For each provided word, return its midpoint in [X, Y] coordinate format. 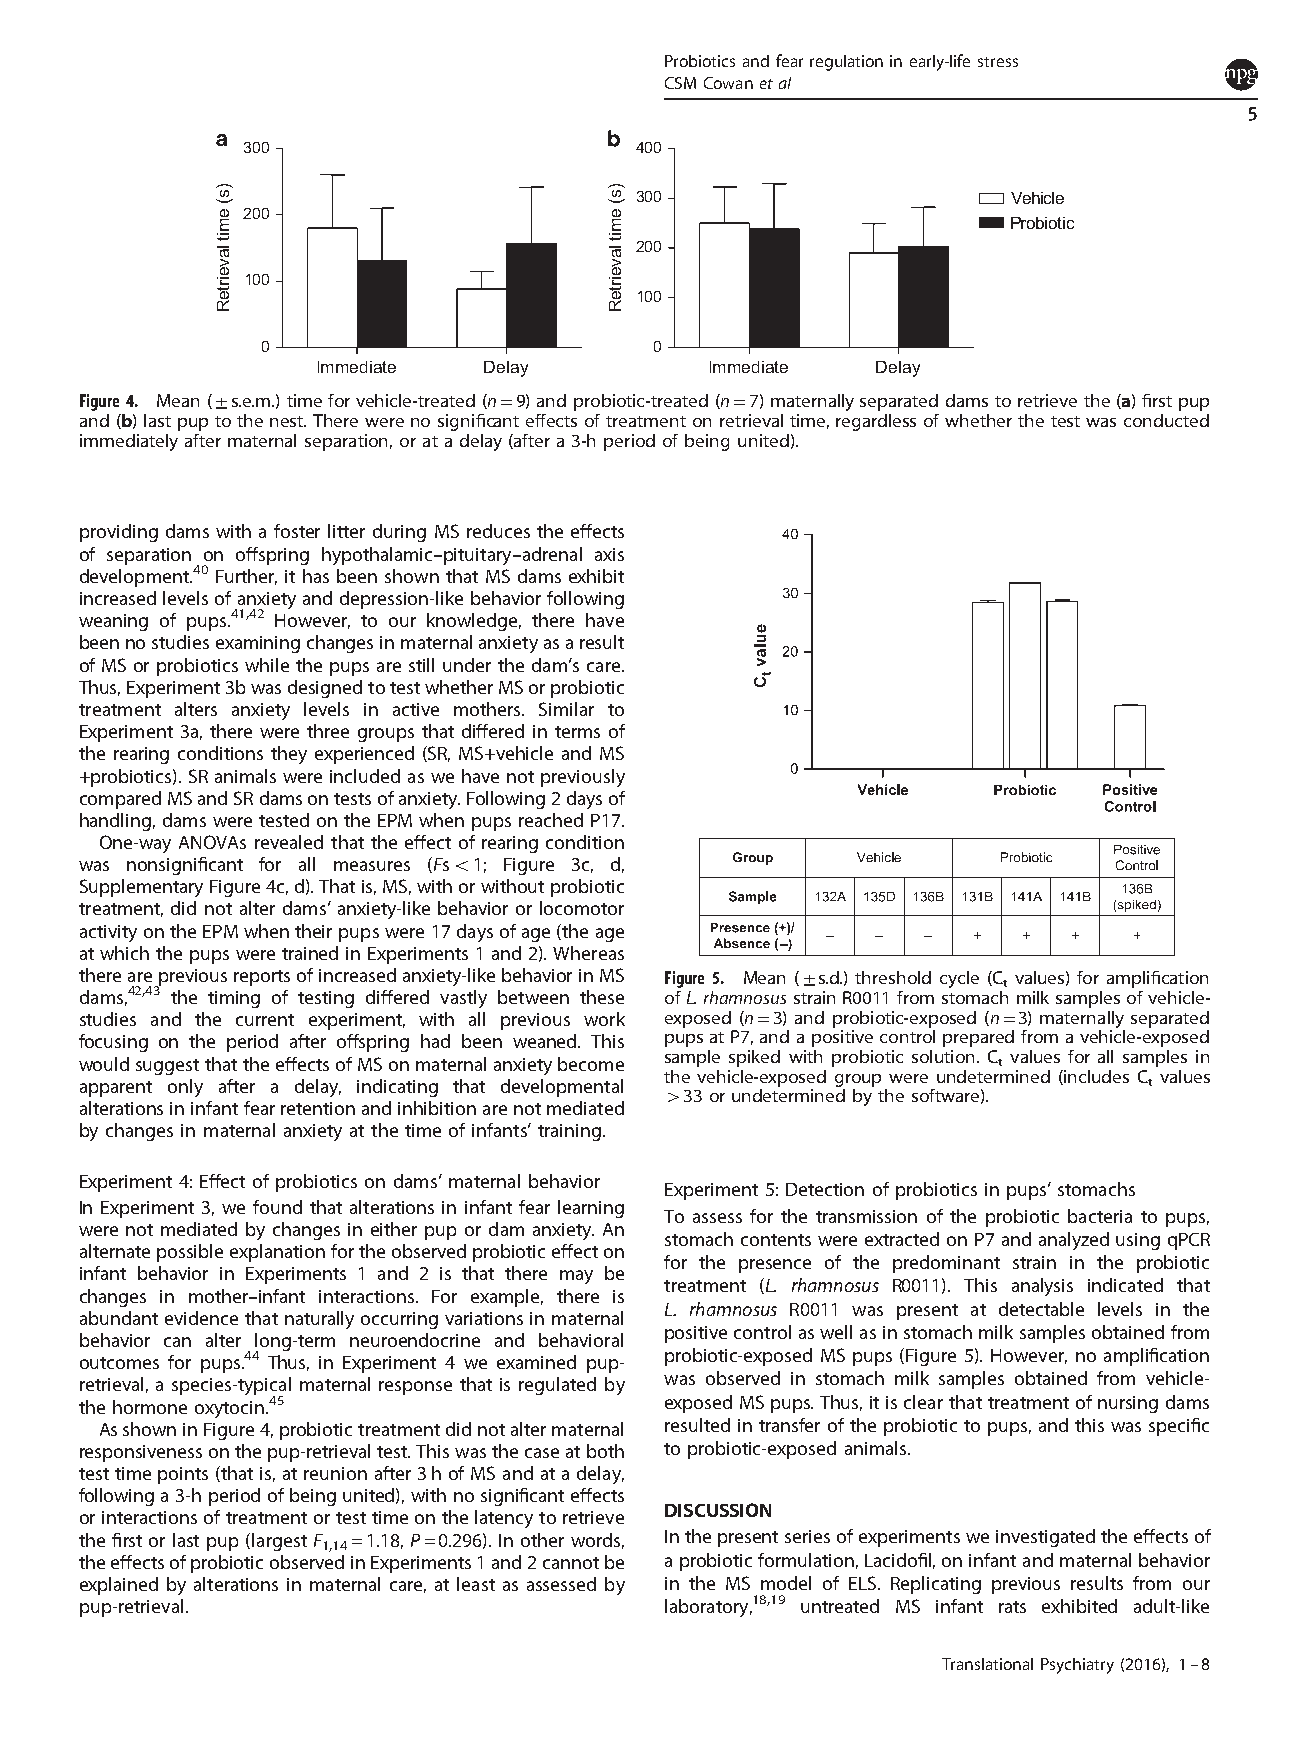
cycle [959, 979]
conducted [1166, 420]
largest [279, 1542]
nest [288, 421]
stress [998, 62]
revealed [289, 842]
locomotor [582, 908]
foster [297, 531]
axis [609, 554]
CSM [680, 83]
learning [591, 1209]
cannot [571, 1563]
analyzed [1074, 1241]
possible [190, 1253]
